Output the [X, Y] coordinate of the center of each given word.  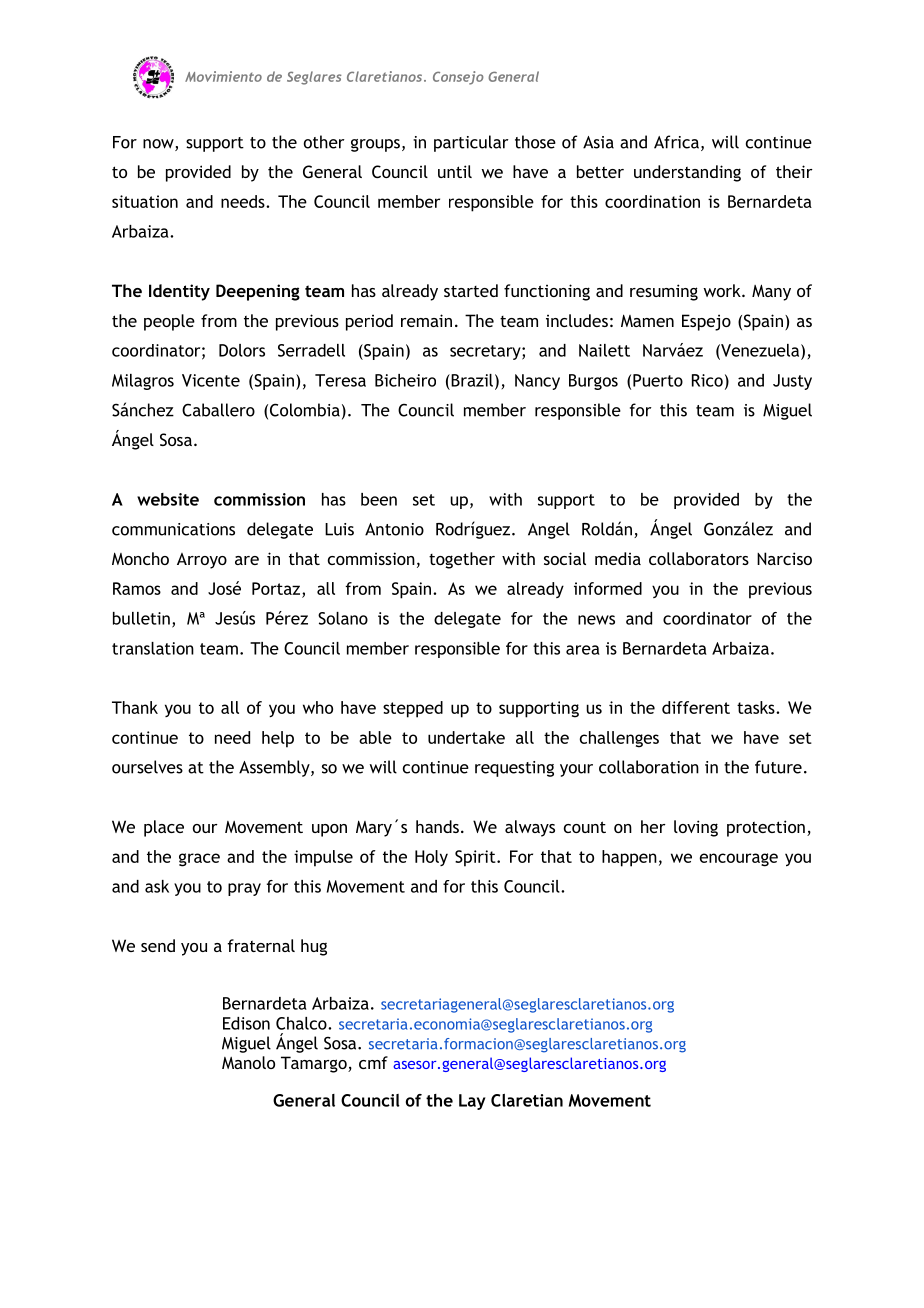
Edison [246, 1023]
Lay [472, 1102]
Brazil [471, 380]
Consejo [458, 78]
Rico [707, 380]
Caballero [218, 410]
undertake [466, 737]
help [278, 739]
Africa [676, 142]
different [696, 707]
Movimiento [223, 76]
